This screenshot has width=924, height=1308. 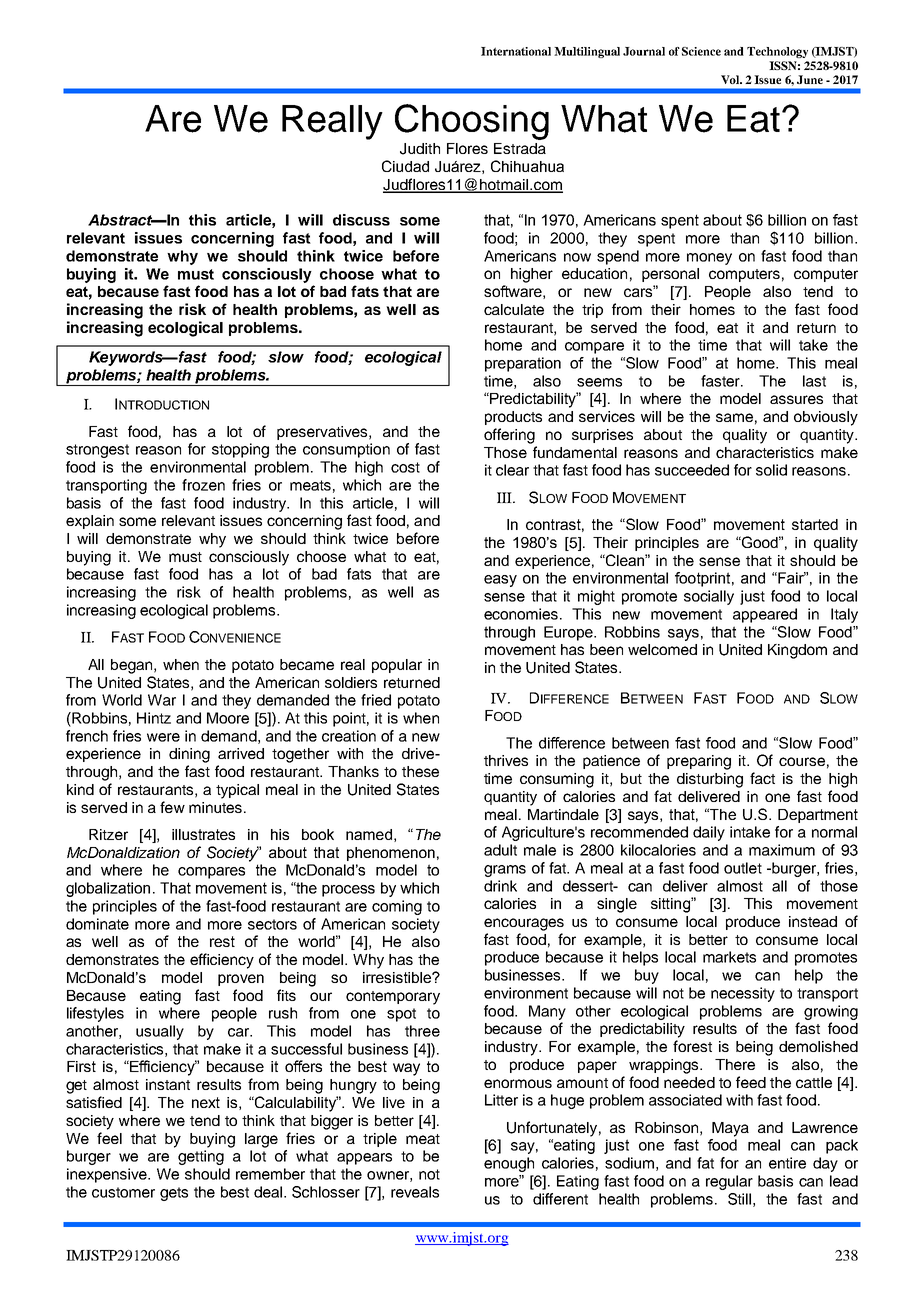 What do you see at coordinates (472, 122) in the screenshot?
I see `Choosing` at bounding box center [472, 122].
